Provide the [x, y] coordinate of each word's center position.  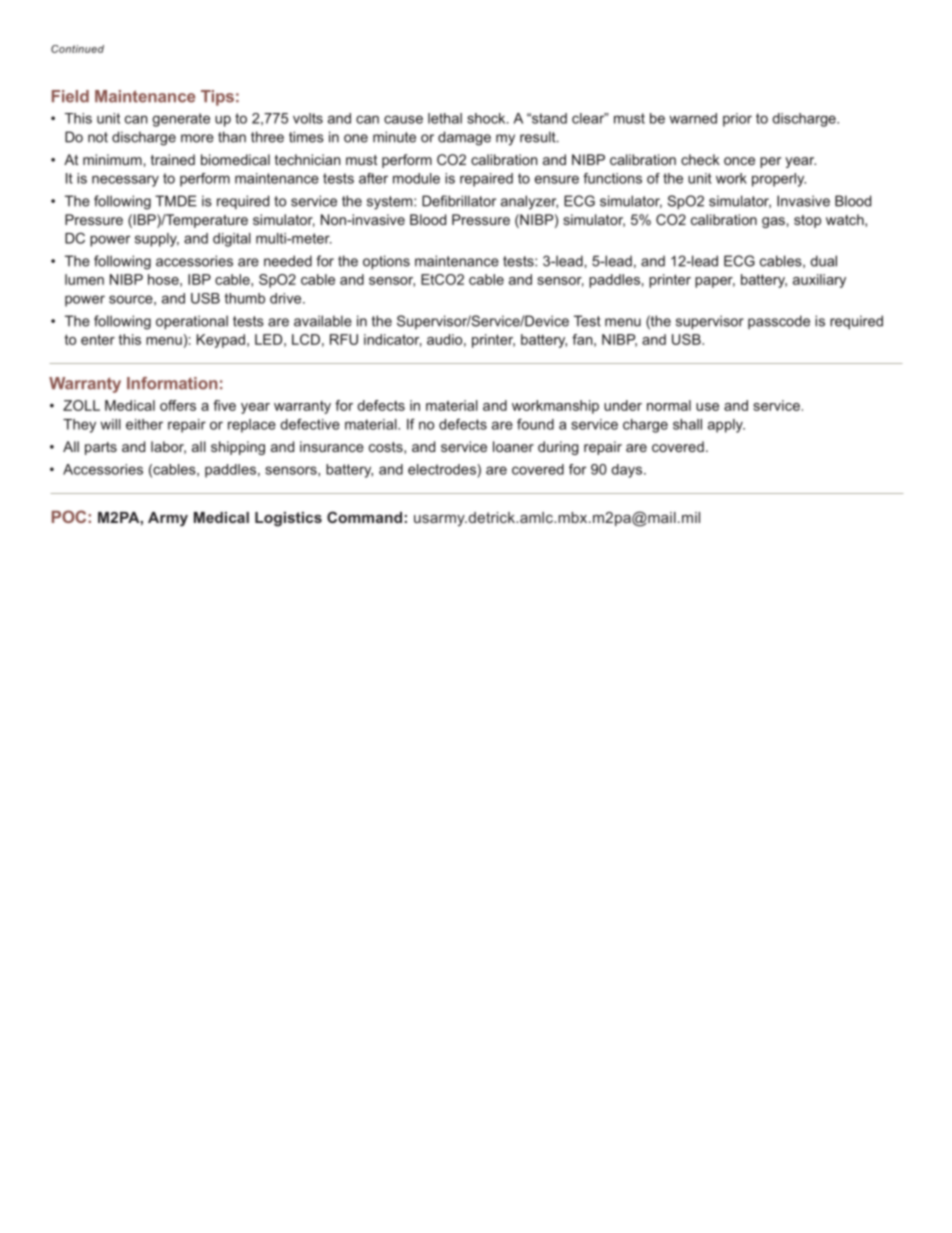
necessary [125, 181]
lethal [445, 118]
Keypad [221, 341]
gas [773, 222]
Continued [77, 49]
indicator [393, 340]
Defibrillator [459, 201]
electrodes [442, 469]
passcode [779, 322]
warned [693, 118]
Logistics [288, 519]
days [628, 471]
